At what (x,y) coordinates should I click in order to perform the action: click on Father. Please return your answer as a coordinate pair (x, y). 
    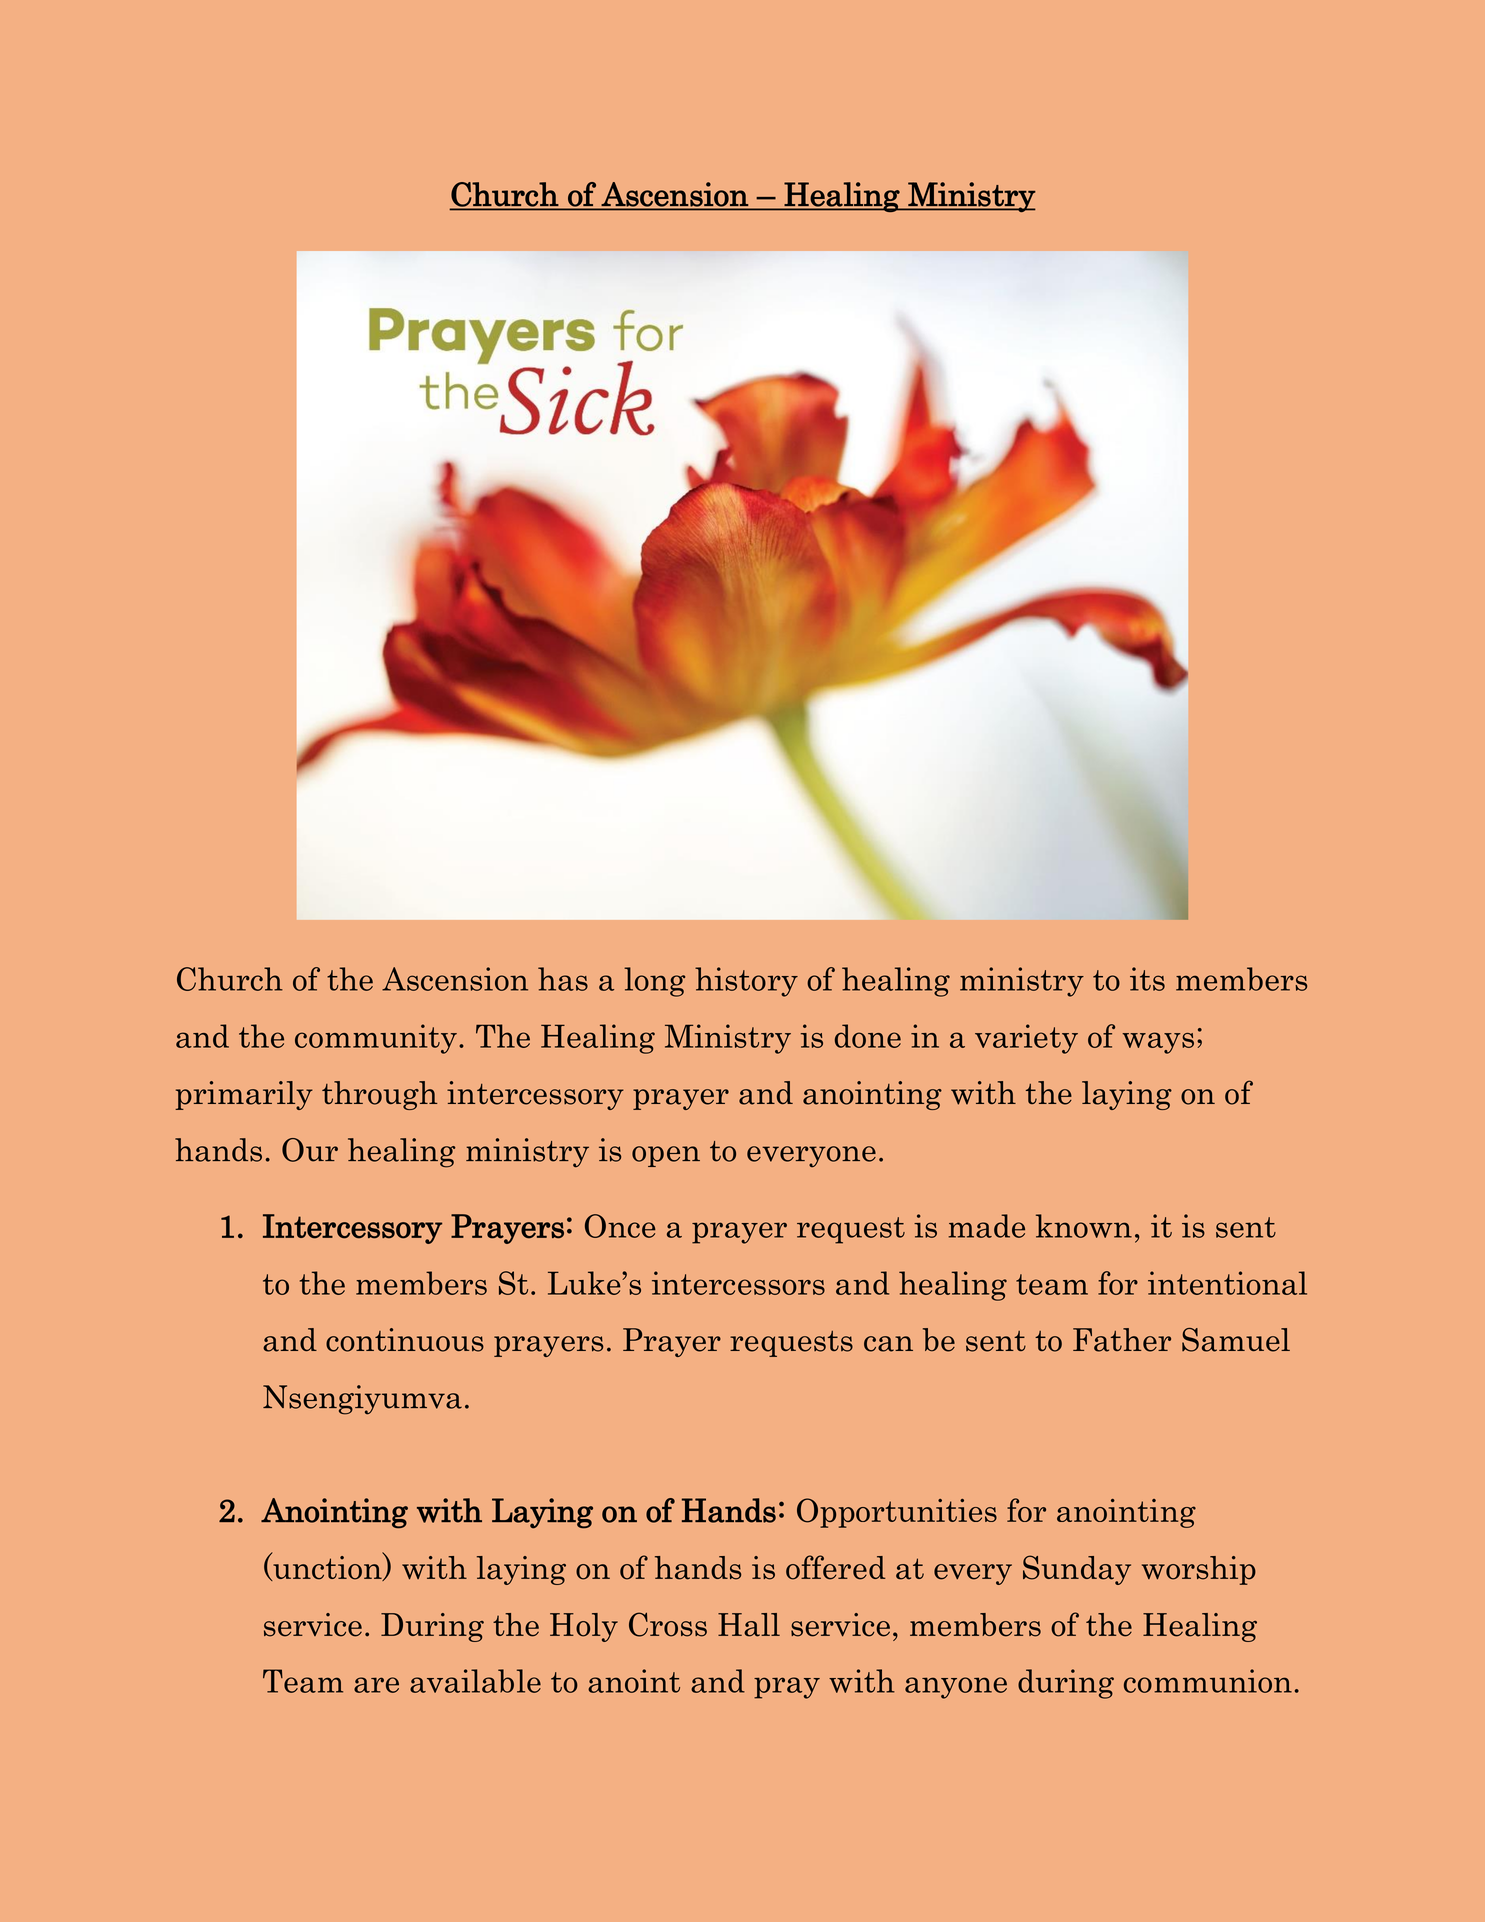
    Looking at the image, I should click on (1122, 1340).
